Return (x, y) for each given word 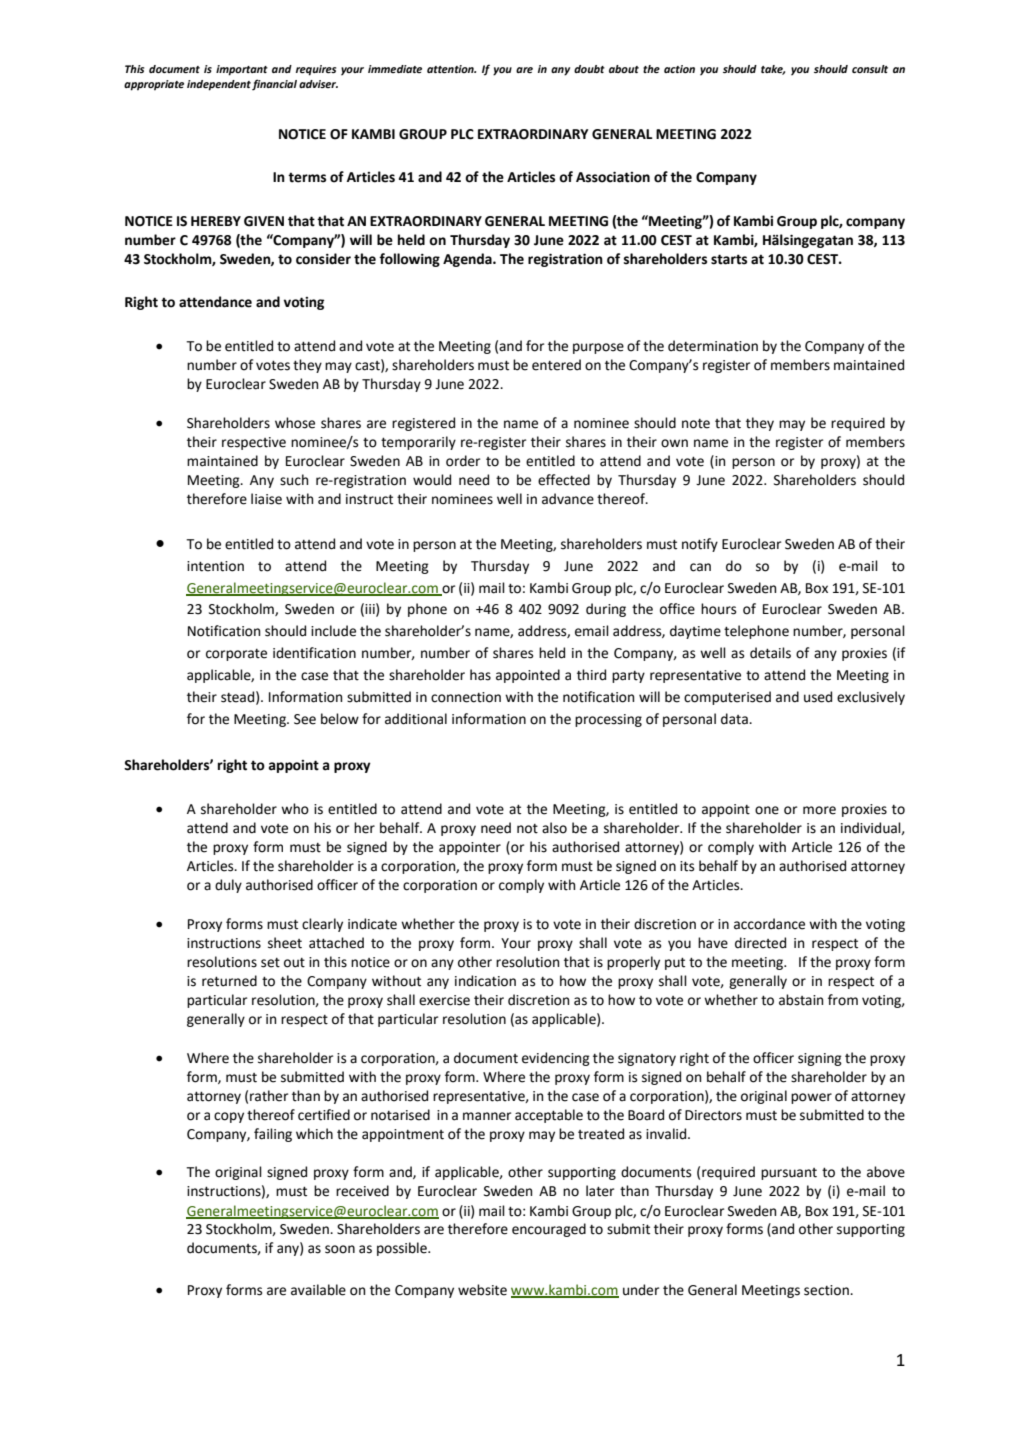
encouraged (549, 1230)
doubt (589, 69)
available (318, 1290)
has (480, 675)
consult (870, 69)
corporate (236, 655)
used (818, 697)
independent (219, 85)
